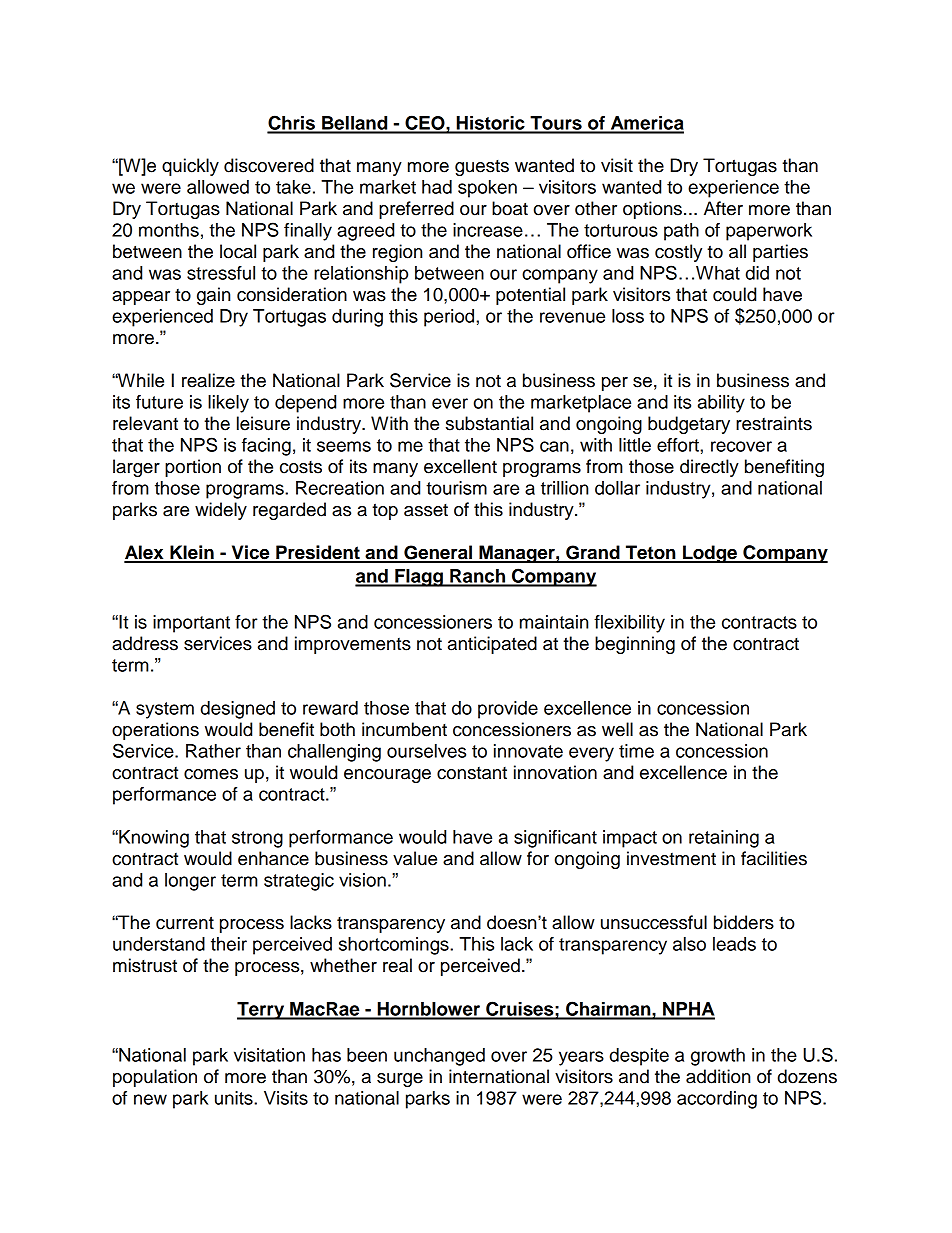 This screenshot has height=1233, width=952. I want to click on constant, so click(472, 773).
